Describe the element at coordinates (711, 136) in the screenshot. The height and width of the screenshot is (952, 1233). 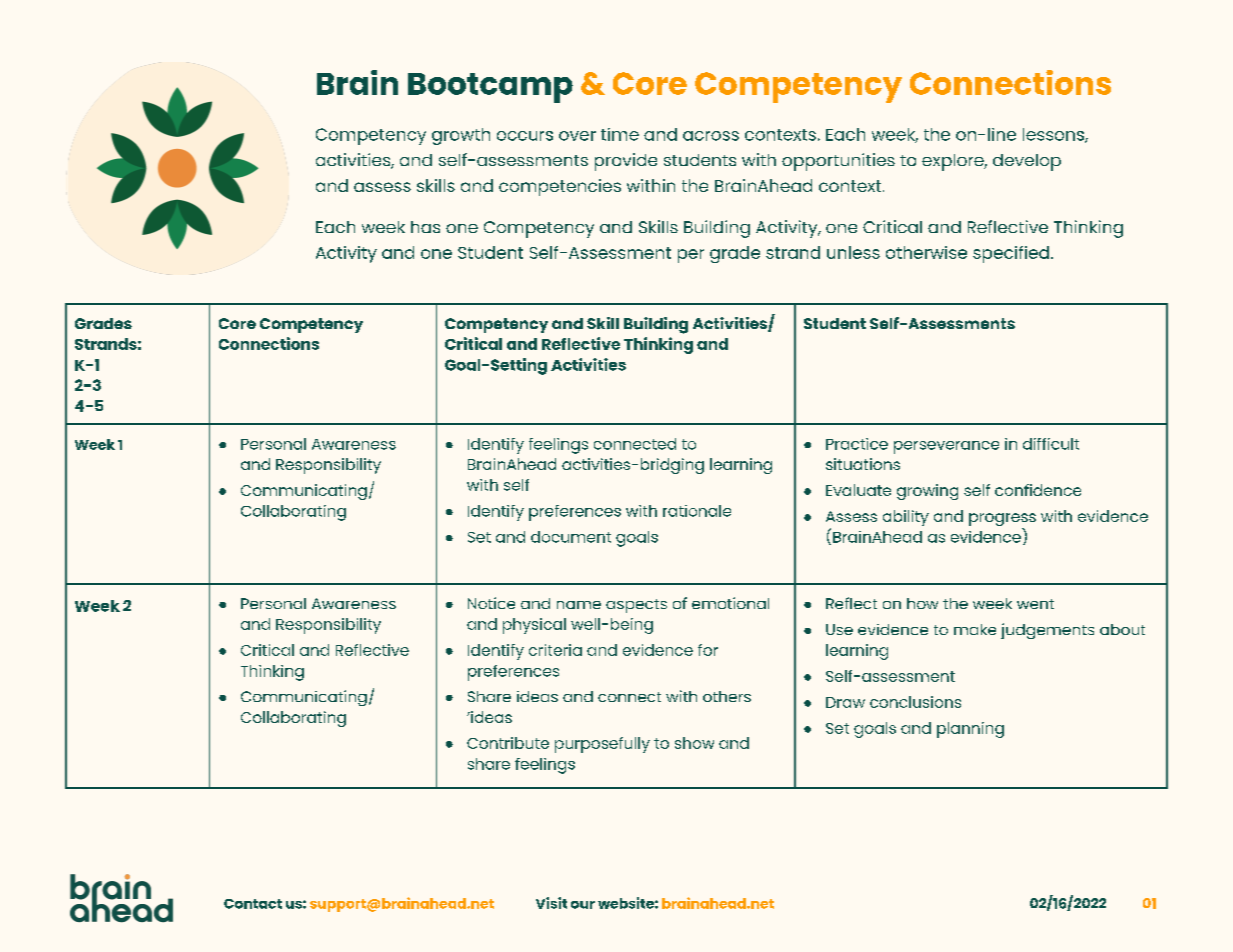
I see `across` at that location.
